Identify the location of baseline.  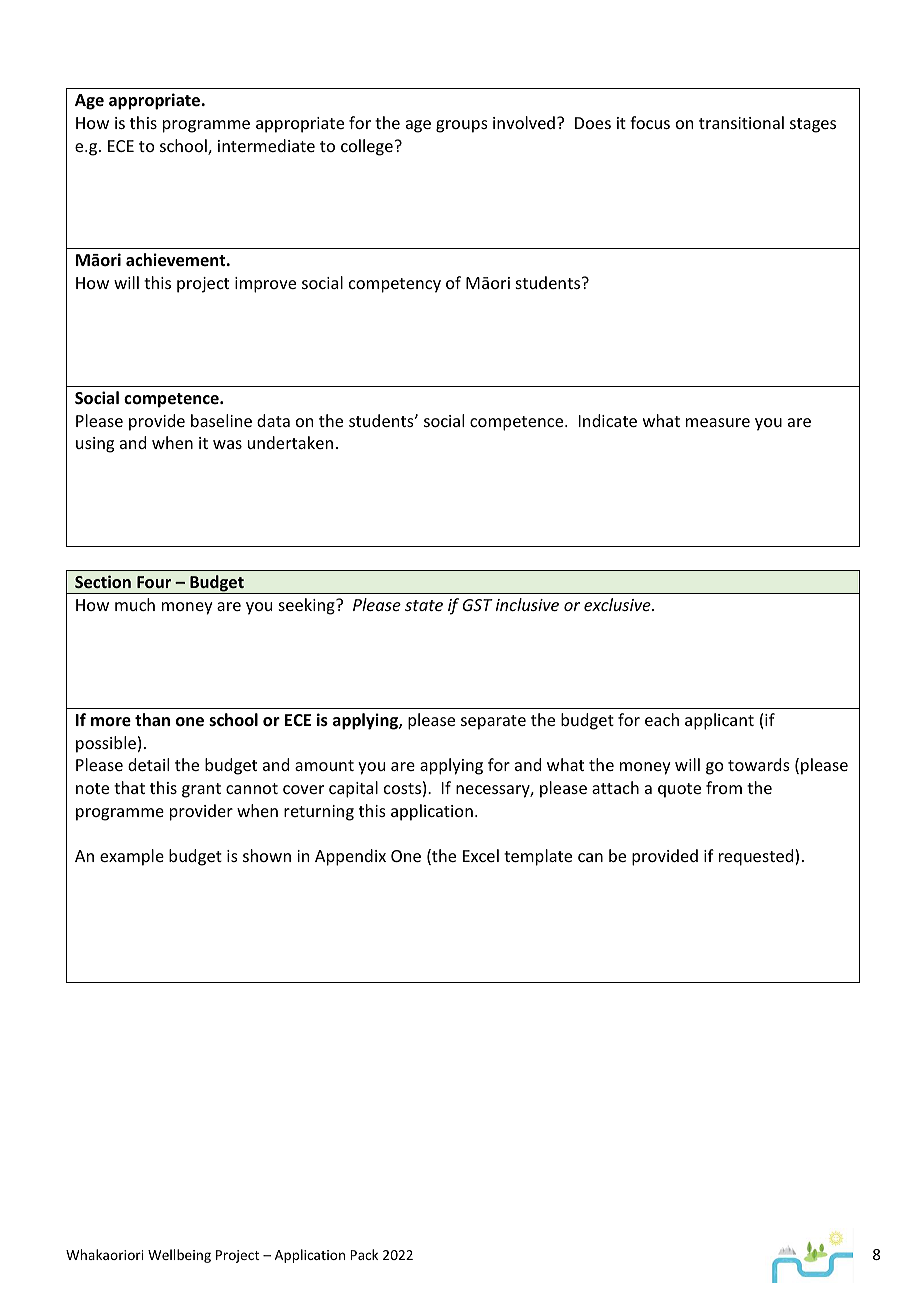
(221, 420).
